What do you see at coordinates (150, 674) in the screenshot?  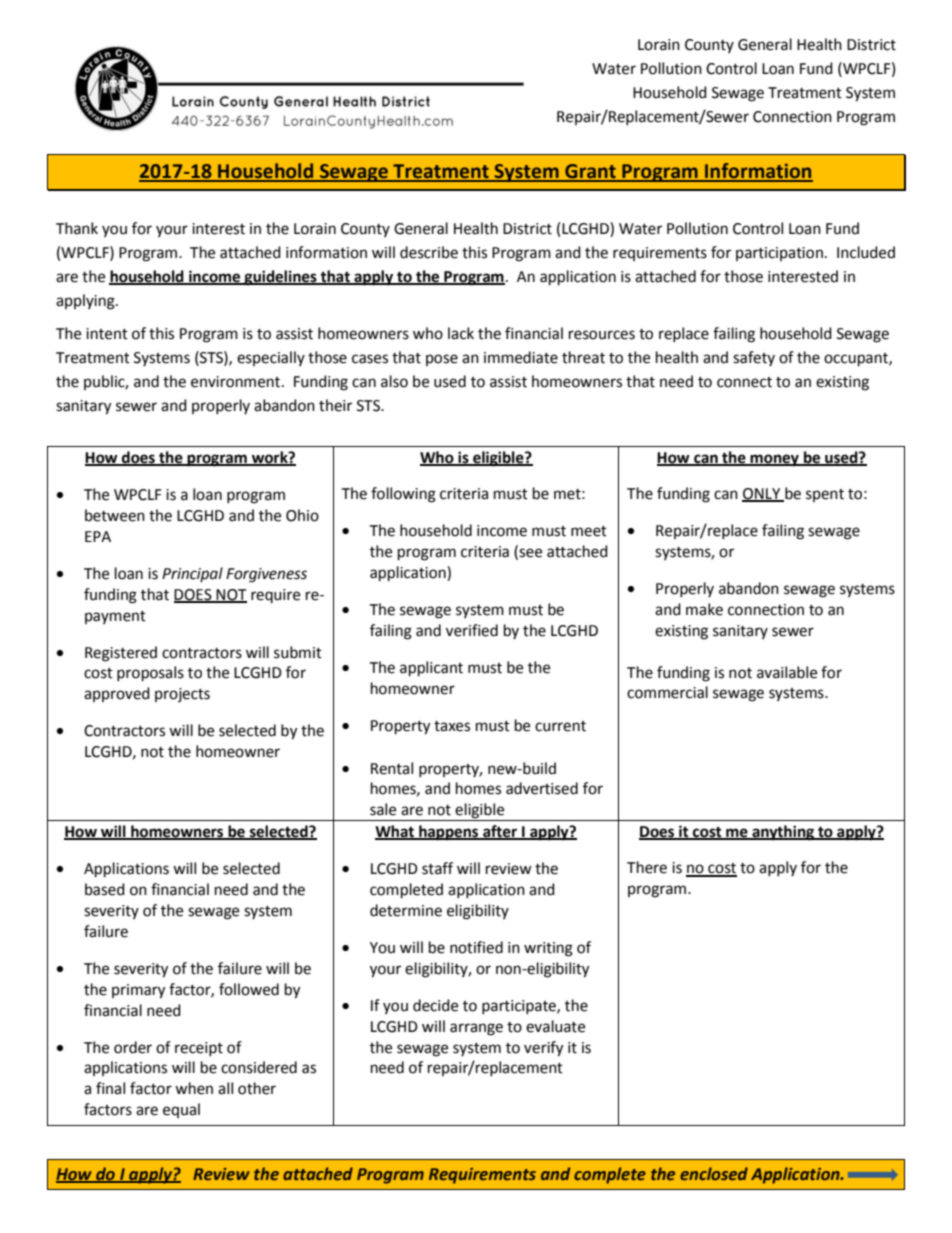 I see `proposals` at bounding box center [150, 674].
